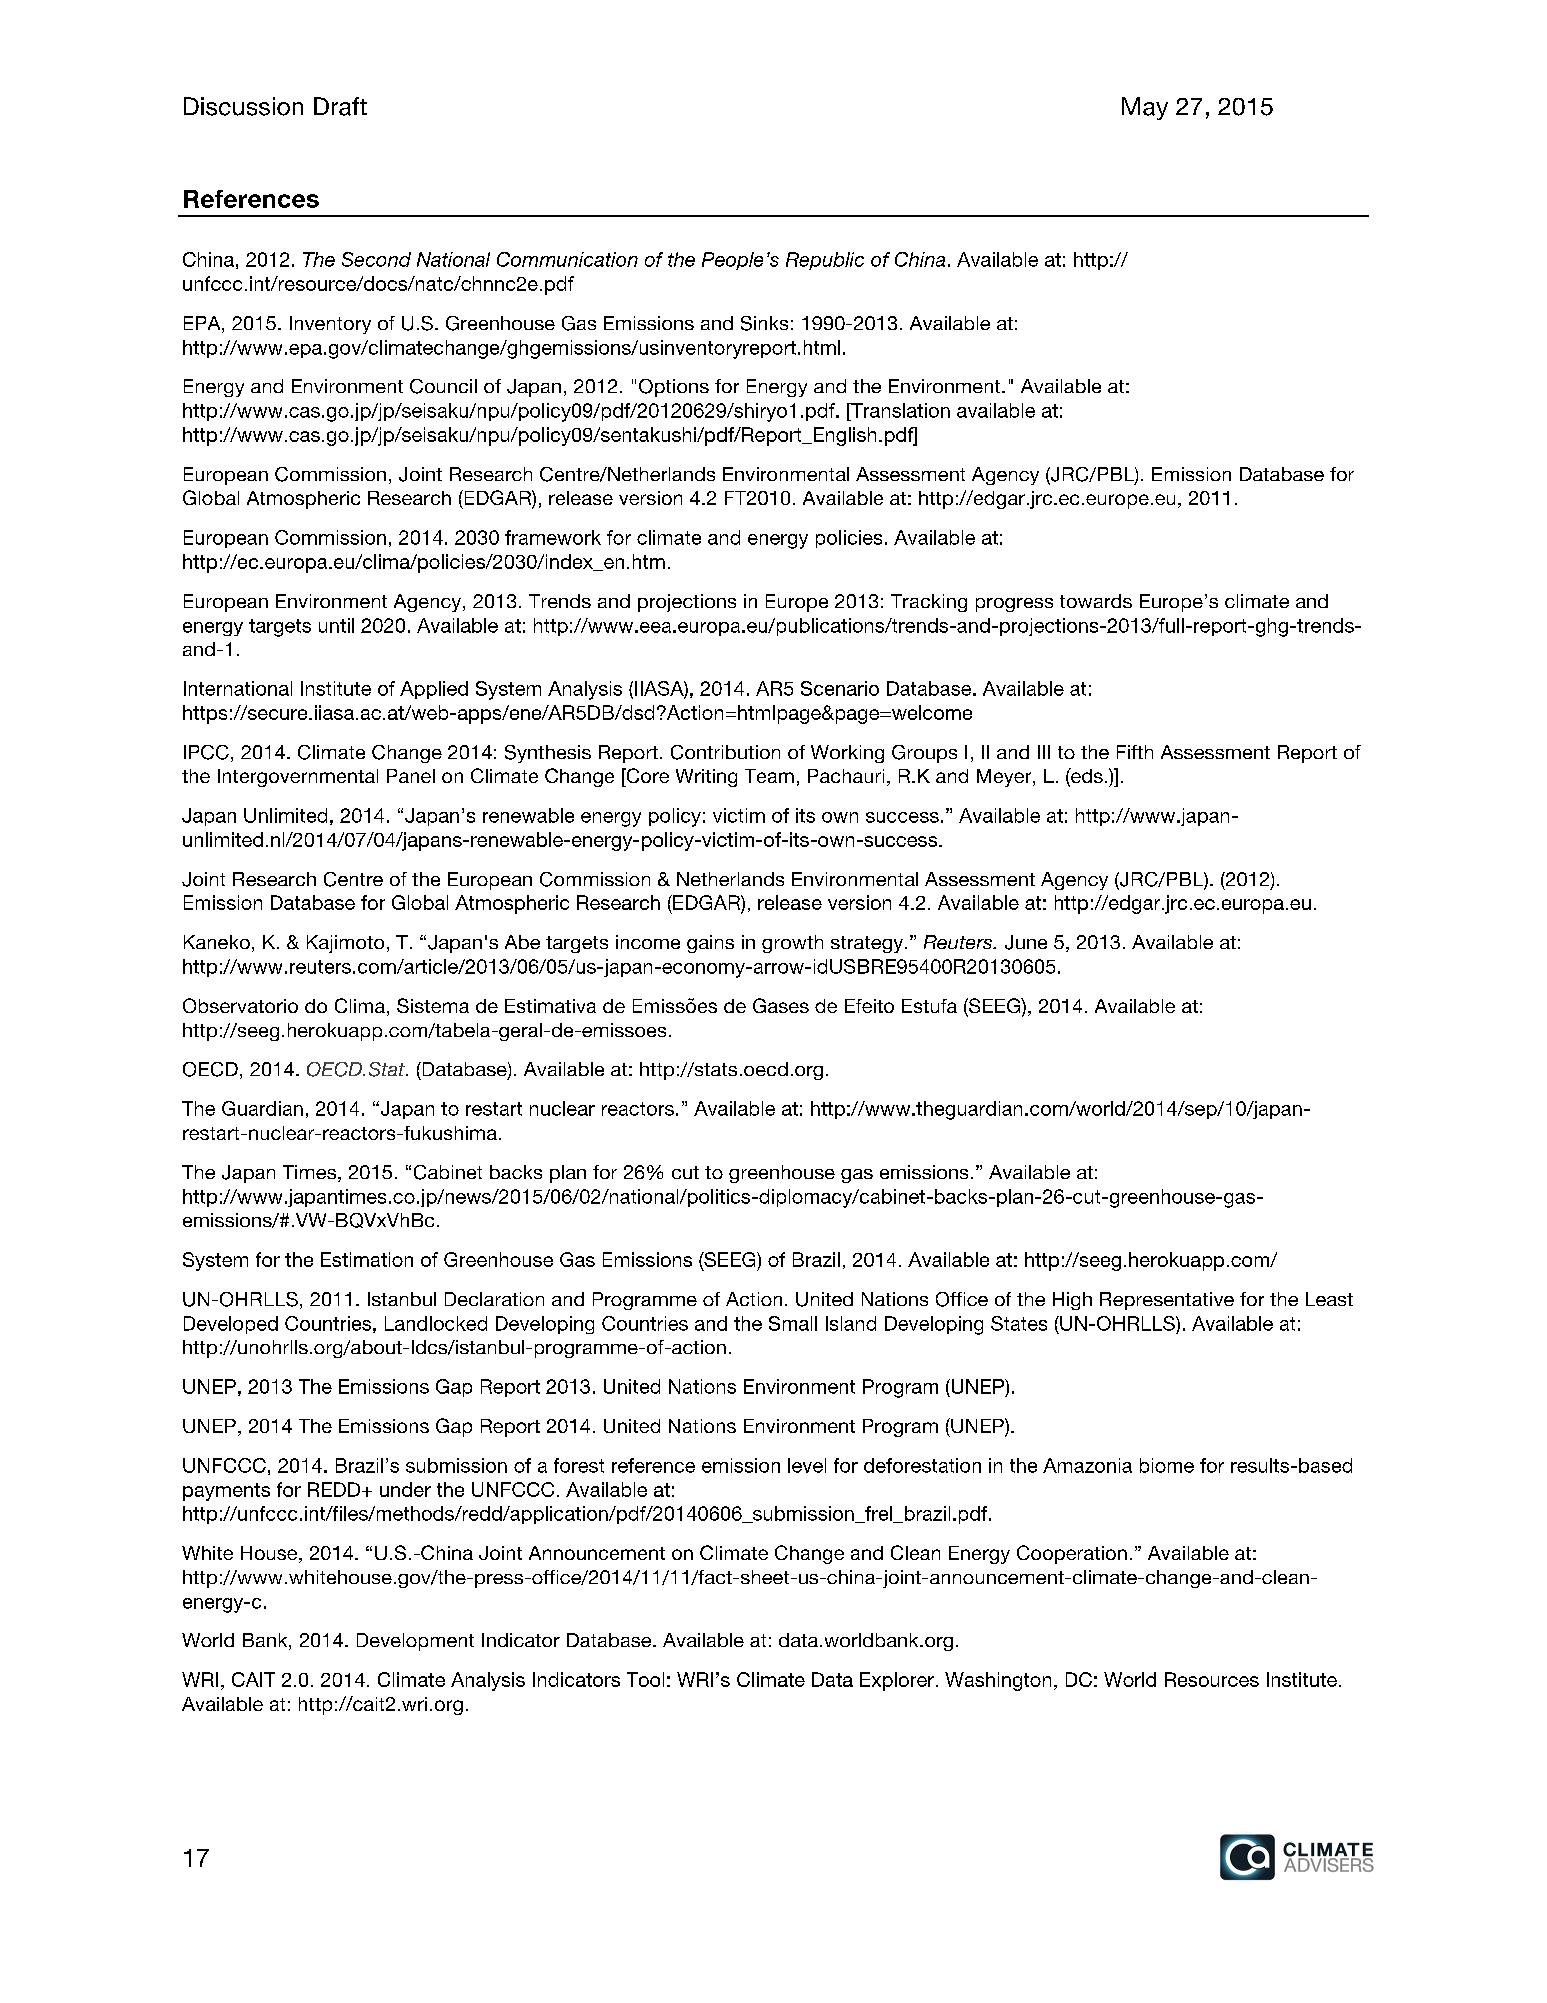 The height and width of the page is (2003, 1547). I want to click on growth, so click(792, 944).
